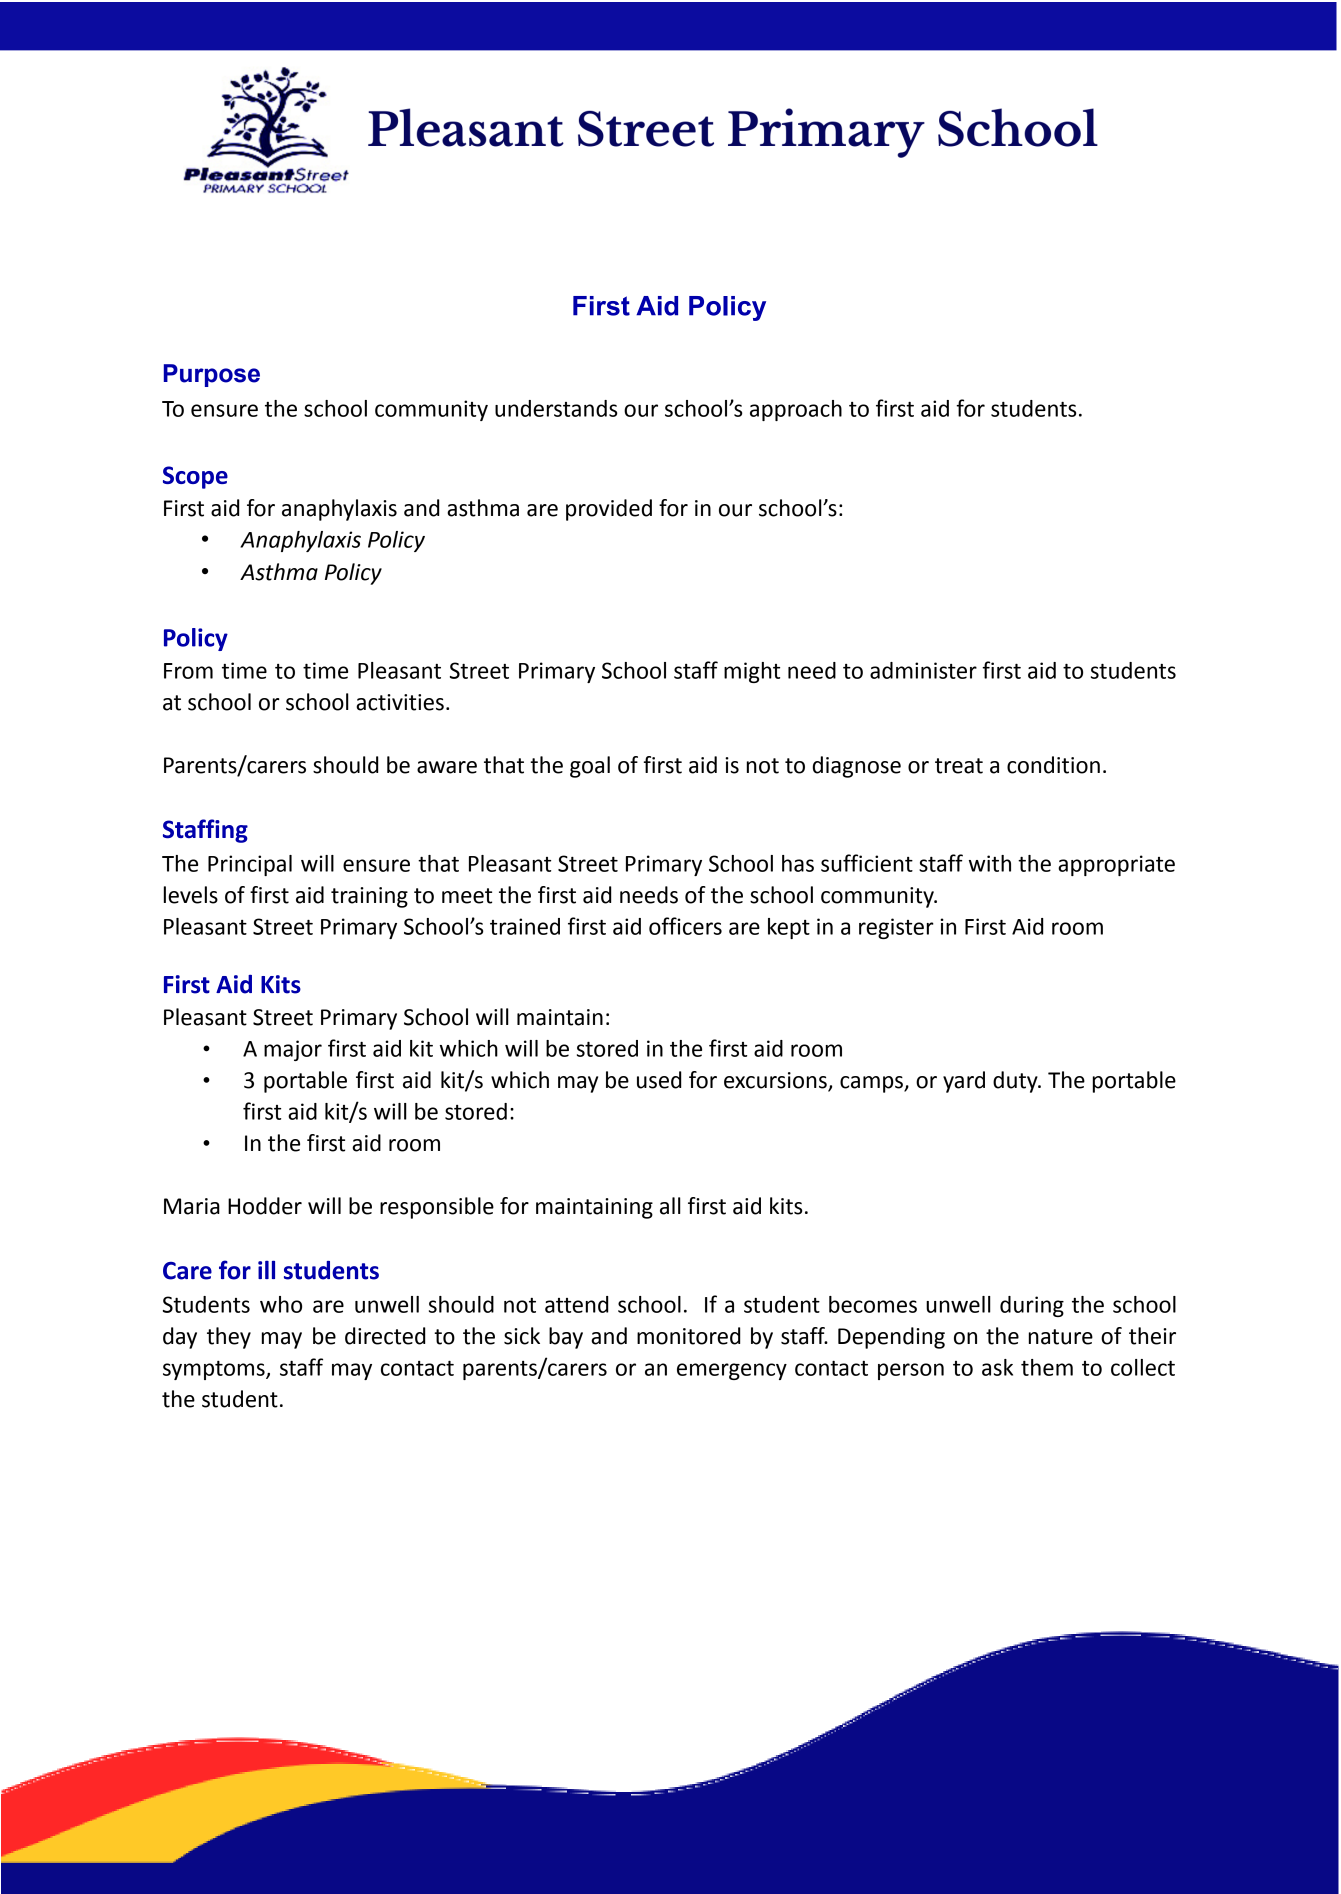 The width and height of the image is (1341, 1894). Describe the element at coordinates (1016, 1082) in the image. I see `duty` at that location.
